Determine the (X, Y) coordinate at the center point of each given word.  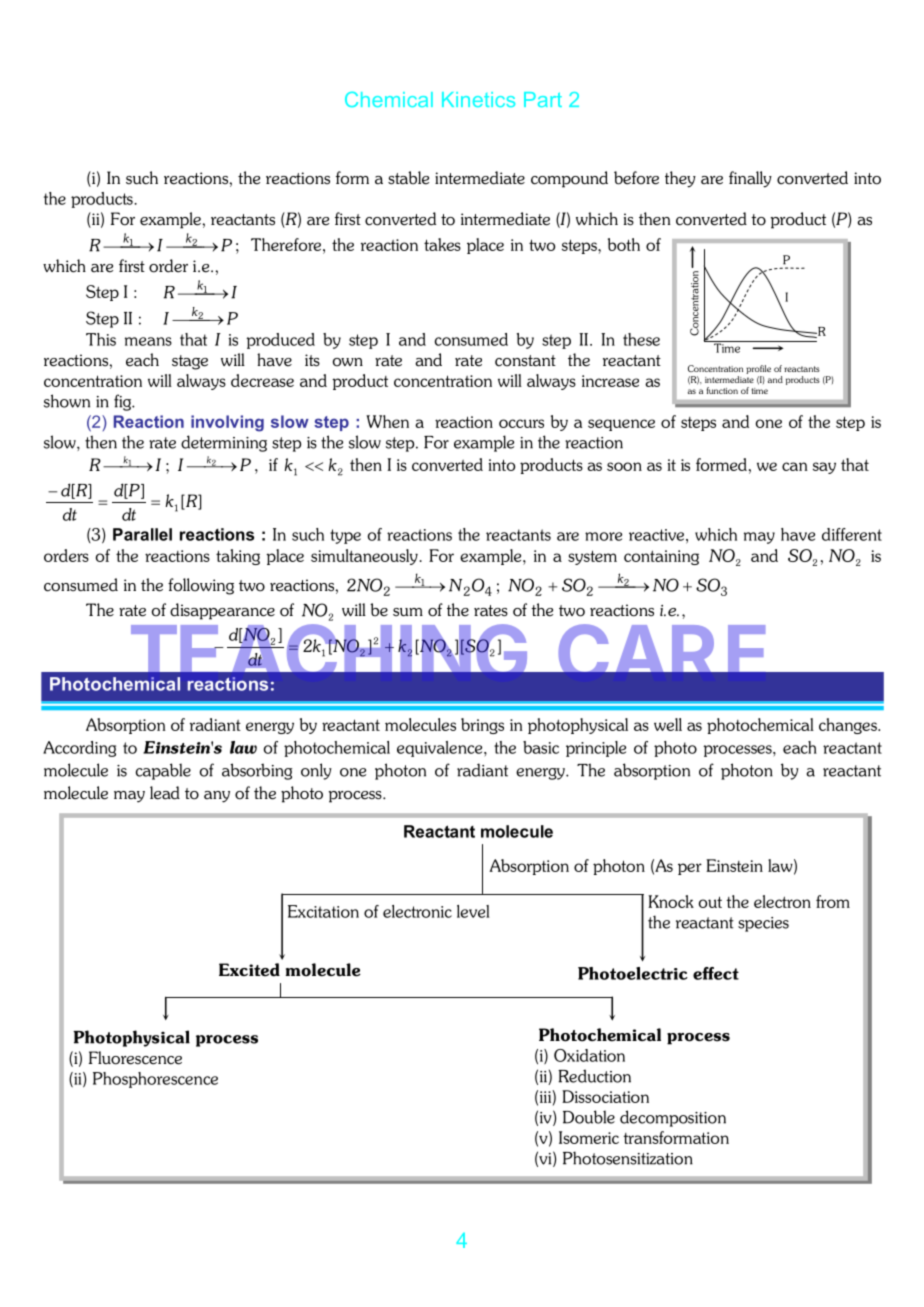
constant (525, 361)
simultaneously (364, 557)
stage (190, 362)
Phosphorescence (155, 1080)
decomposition (673, 1118)
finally (750, 179)
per (690, 869)
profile (758, 369)
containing (661, 557)
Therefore (286, 244)
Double (589, 1117)
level (473, 911)
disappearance (222, 611)
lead (165, 793)
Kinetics (478, 99)
